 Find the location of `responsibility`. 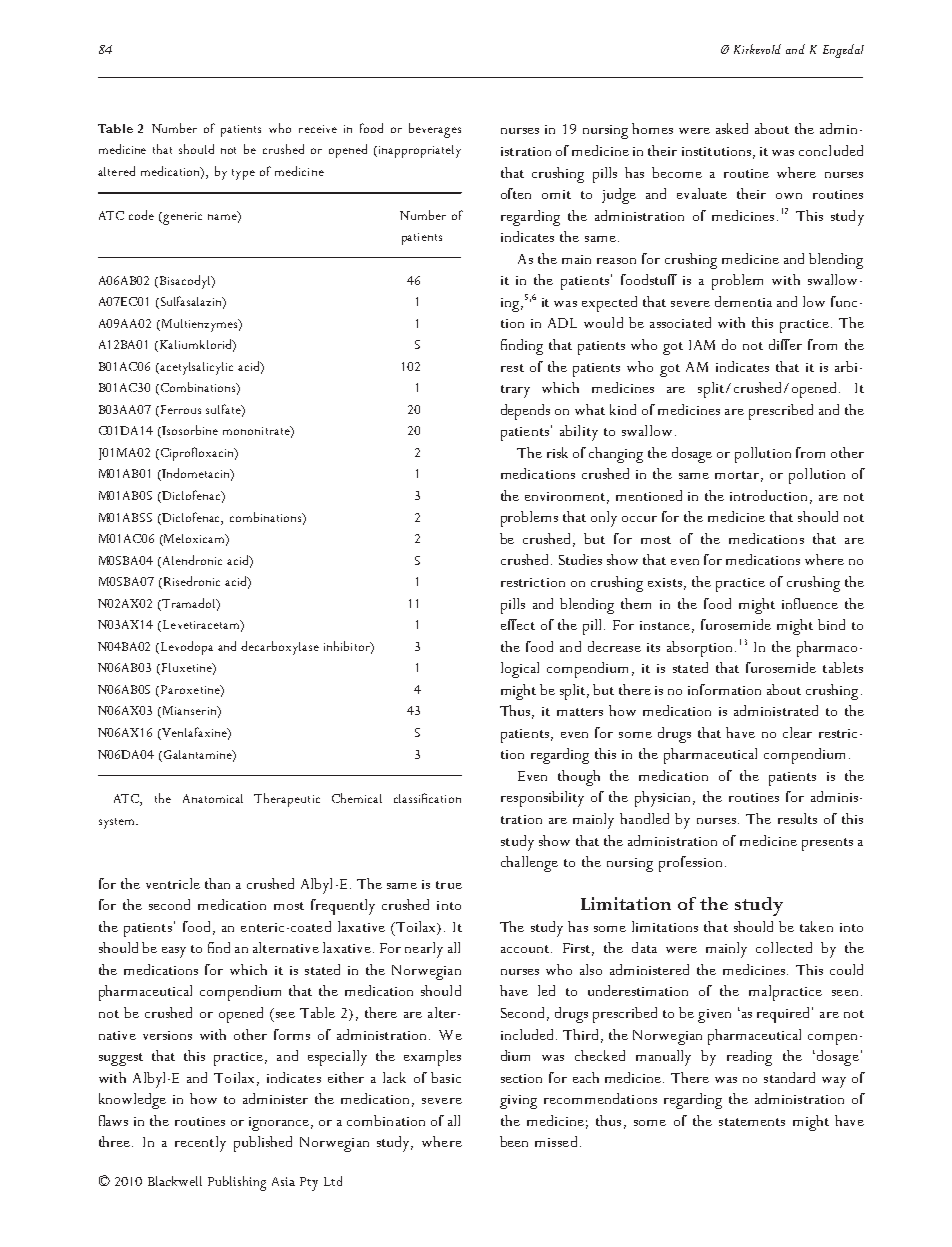

responsibility is located at coordinates (542, 799).
